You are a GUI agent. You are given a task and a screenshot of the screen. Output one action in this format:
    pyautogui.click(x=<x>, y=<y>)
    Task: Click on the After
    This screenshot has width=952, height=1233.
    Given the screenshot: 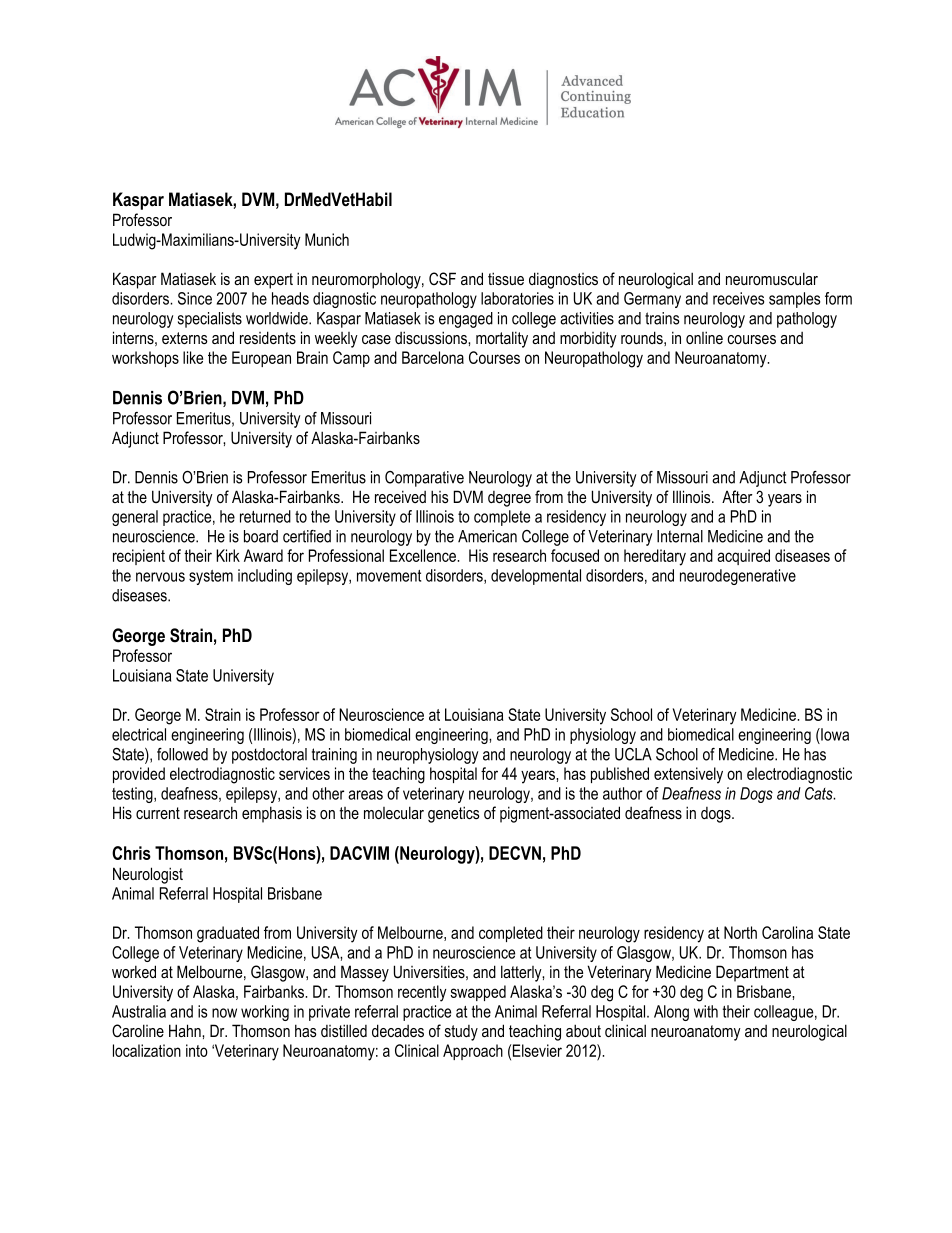 What is the action you would take?
    pyautogui.click(x=737, y=496)
